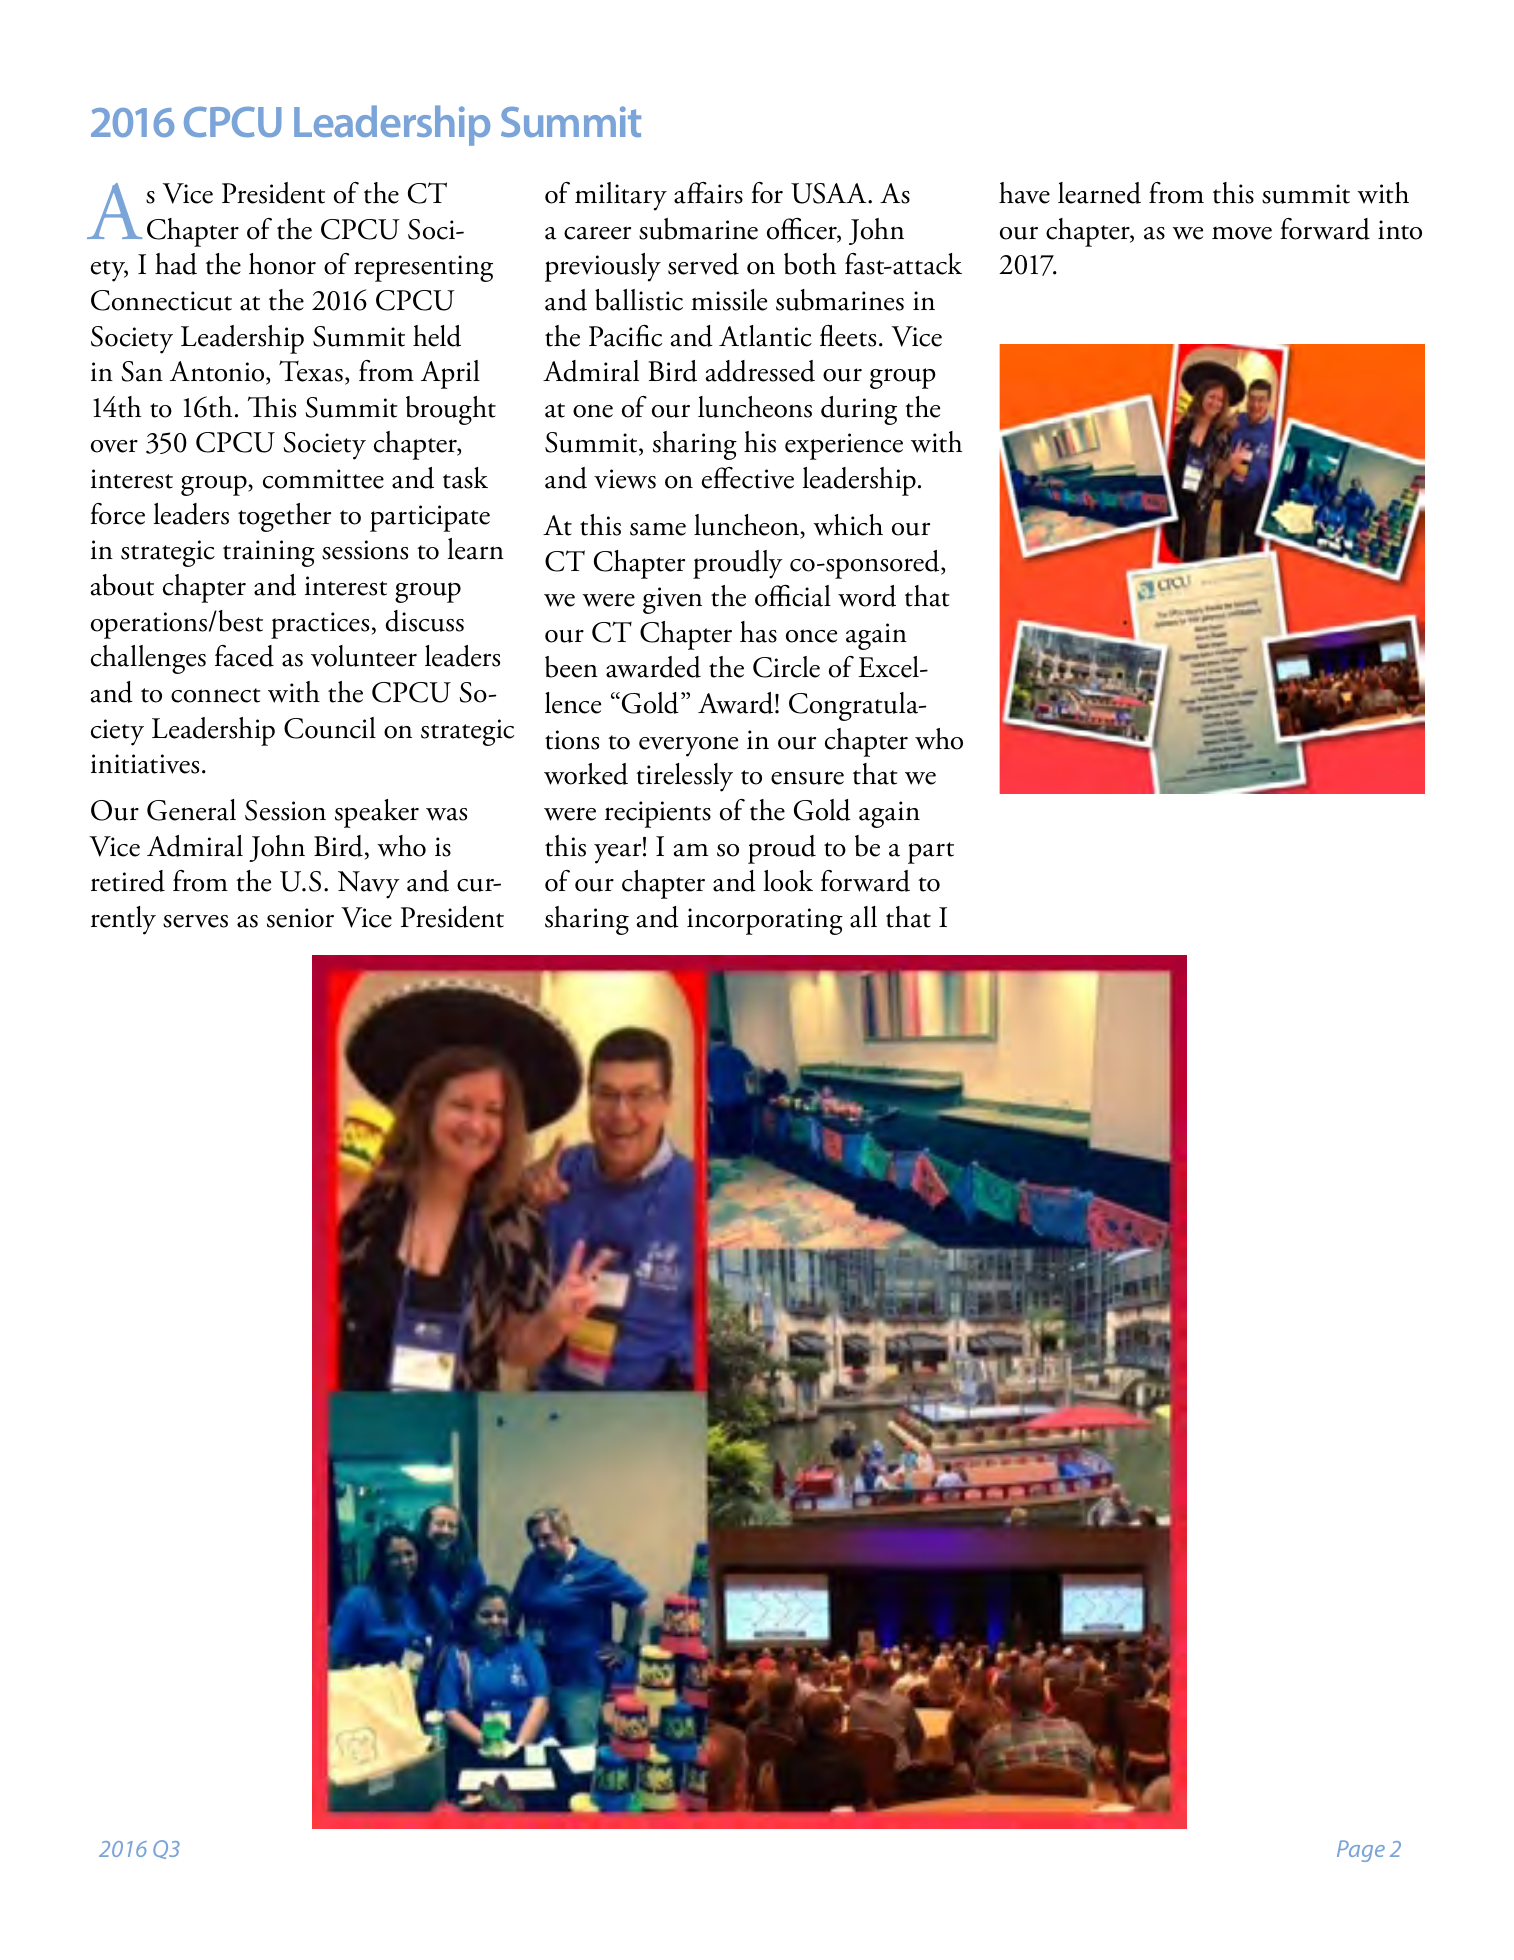 The image size is (1514, 1960). Describe the element at coordinates (282, 264) in the document. I see `honor` at that location.
